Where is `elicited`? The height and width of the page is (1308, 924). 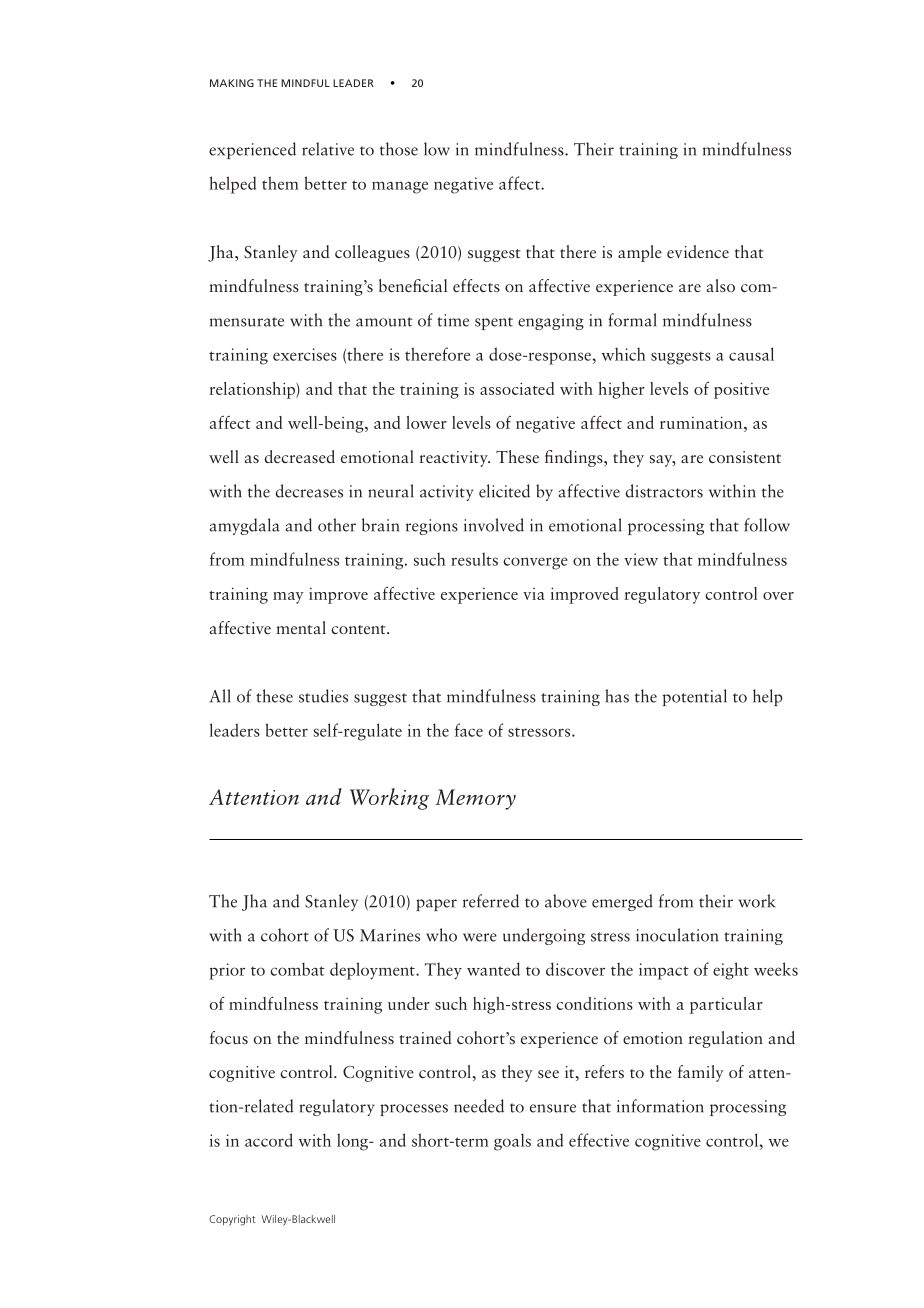 elicited is located at coordinates (504, 491).
